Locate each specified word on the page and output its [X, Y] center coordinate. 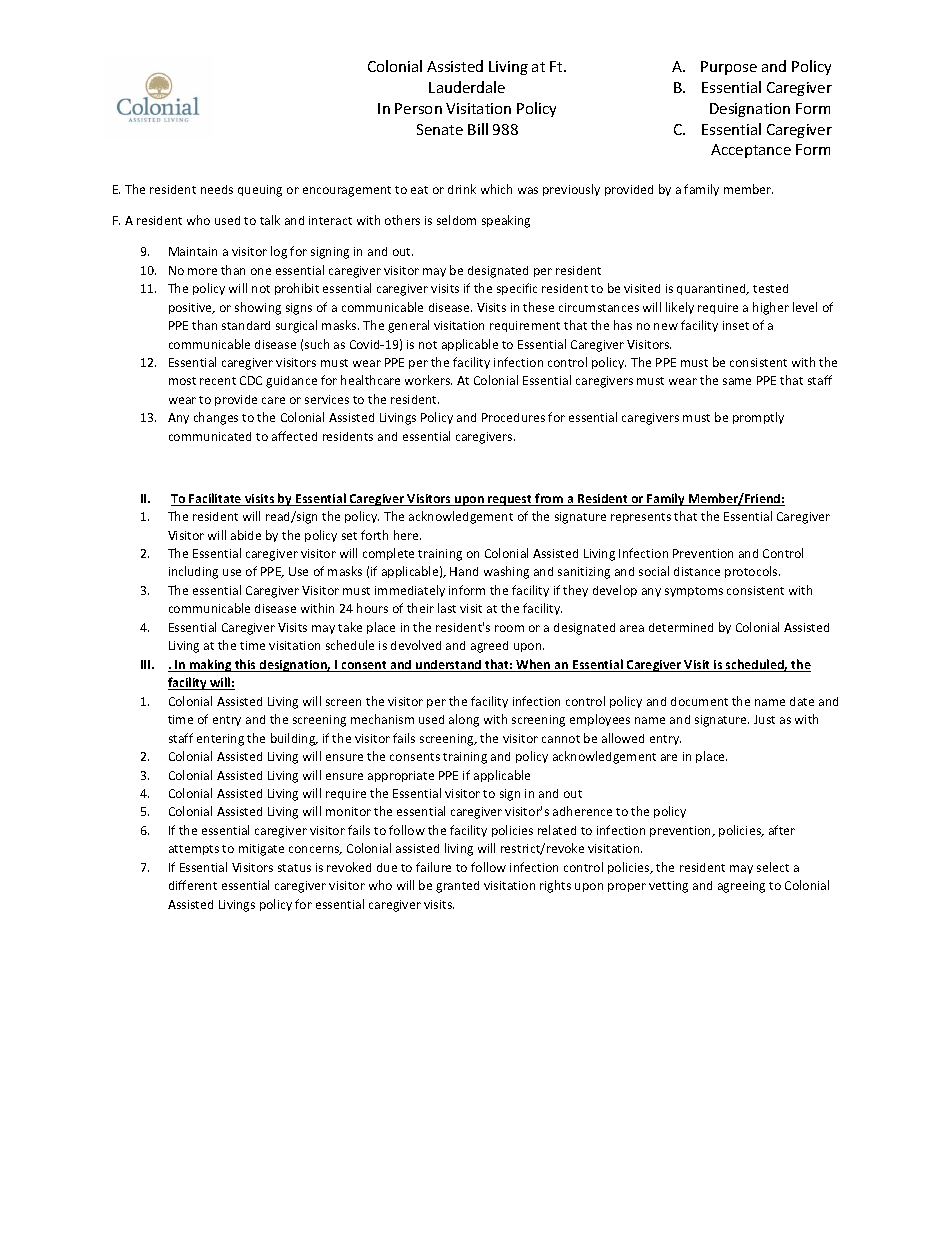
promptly [758, 418]
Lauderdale [467, 87]
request [510, 500]
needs [217, 189]
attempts [194, 850]
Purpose [729, 68]
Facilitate [215, 499]
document [699, 701]
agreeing [741, 887]
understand [449, 666]
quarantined [712, 289]
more [202, 271]
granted [457, 887]
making [211, 665]
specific [517, 289]
